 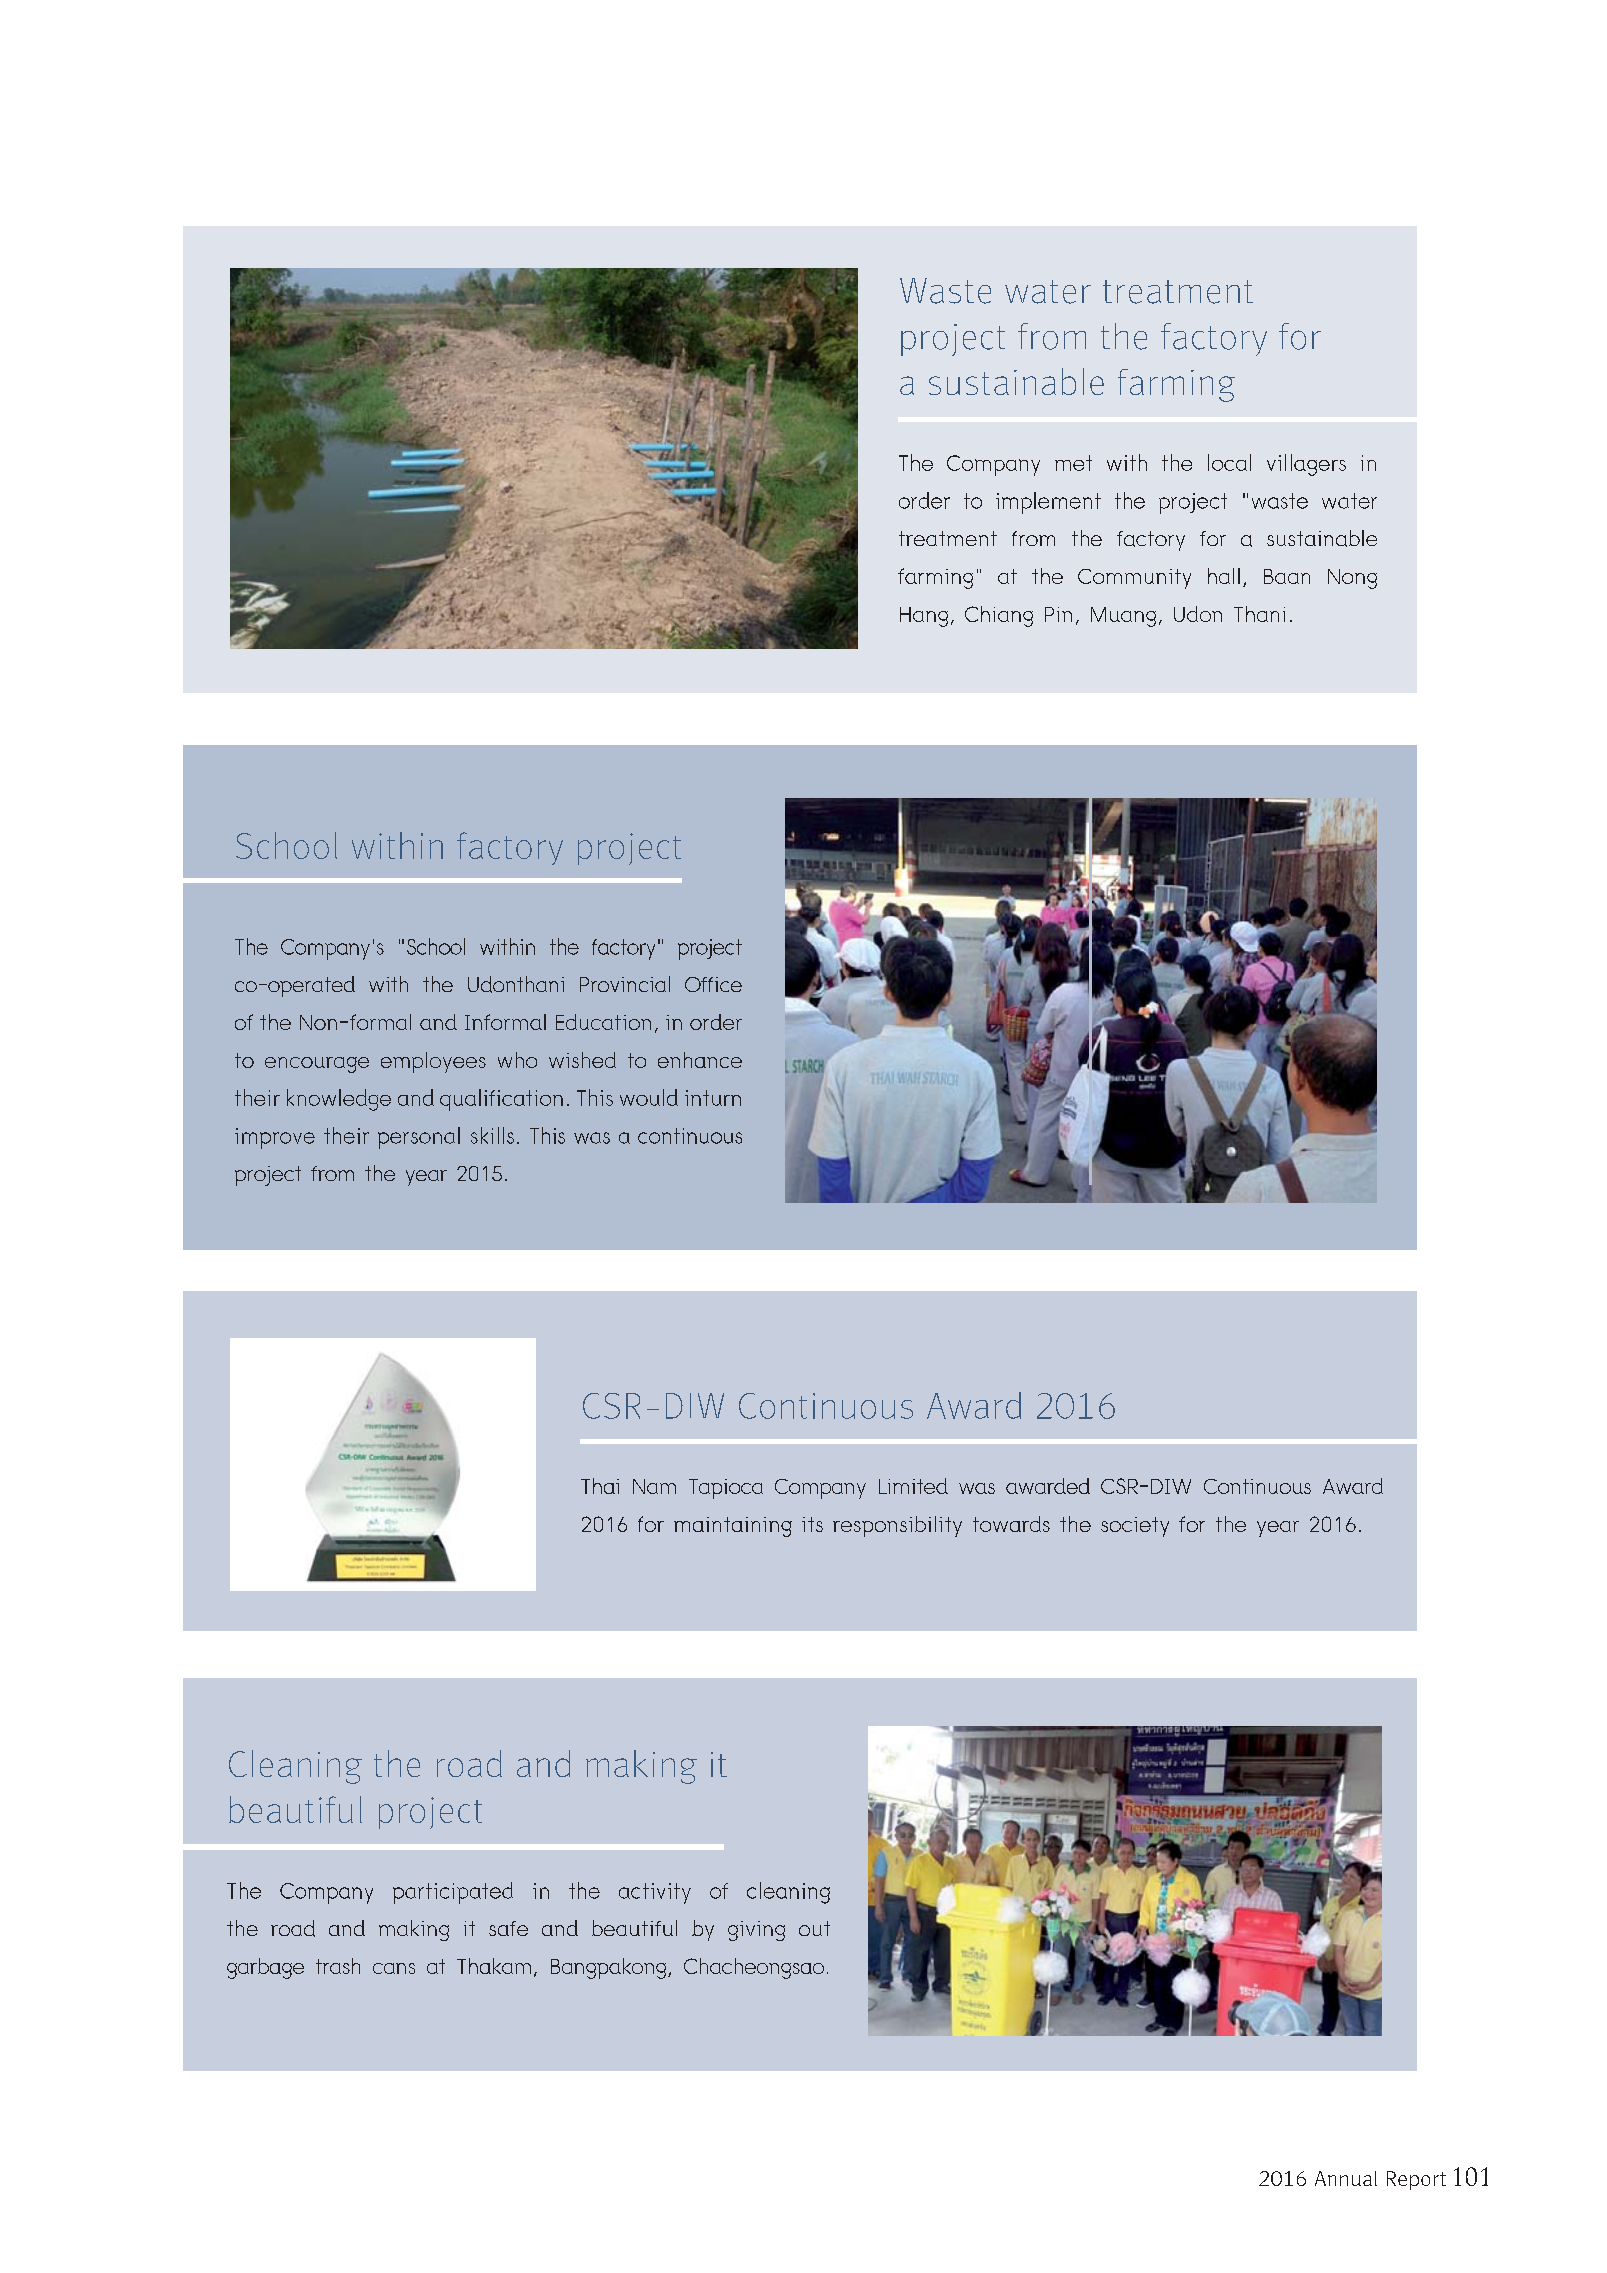 What do you see at coordinates (924, 617) in the page?
I see `Hang` at bounding box center [924, 617].
